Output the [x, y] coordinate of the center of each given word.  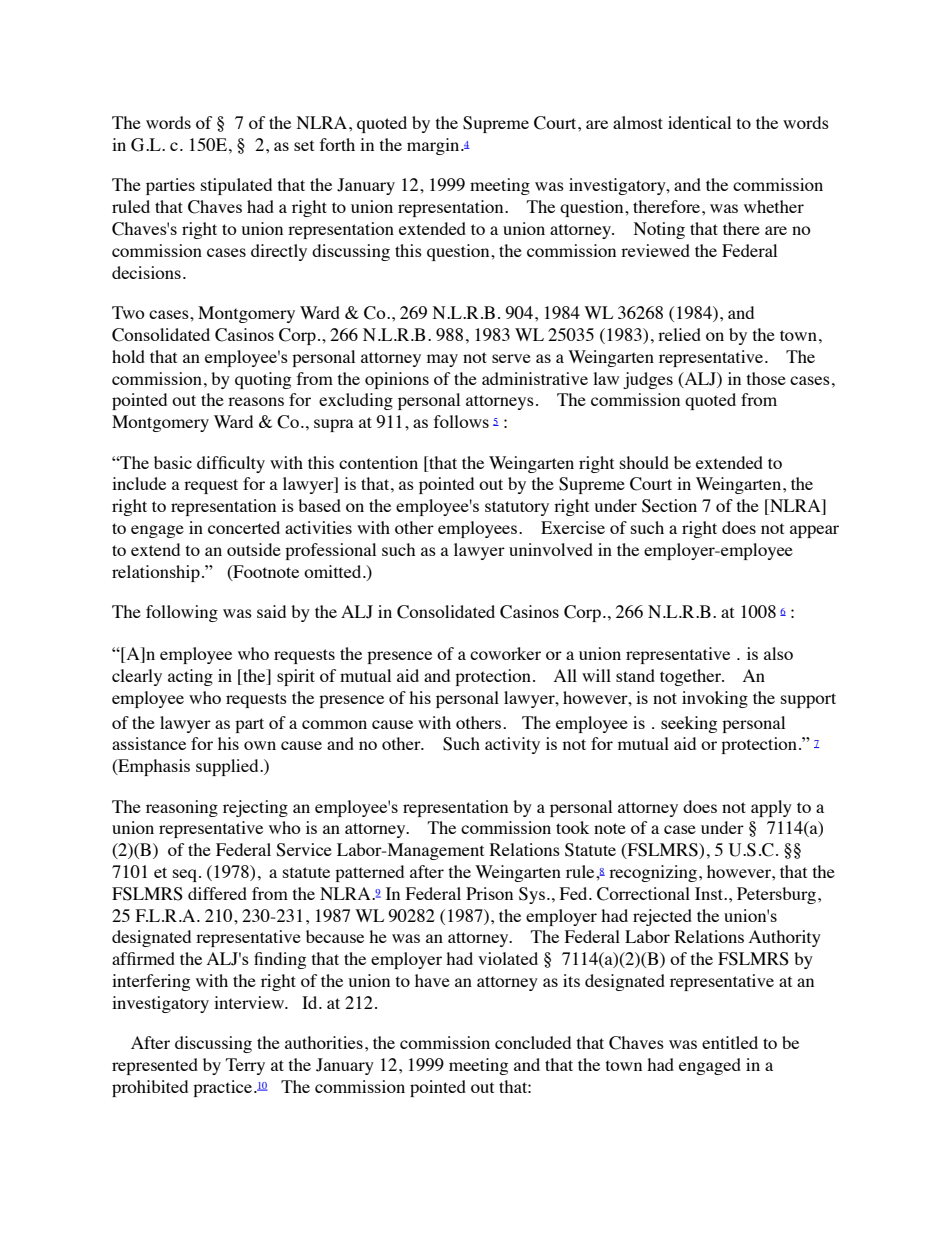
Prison [489, 893]
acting [190, 677]
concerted [244, 527]
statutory [517, 508]
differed [217, 893]
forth [337, 144]
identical [699, 122]
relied [679, 334]
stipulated [236, 186]
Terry [245, 1066]
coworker [505, 653]
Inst [710, 893]
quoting [263, 380]
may [442, 360]
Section [669, 506]
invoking [715, 699]
